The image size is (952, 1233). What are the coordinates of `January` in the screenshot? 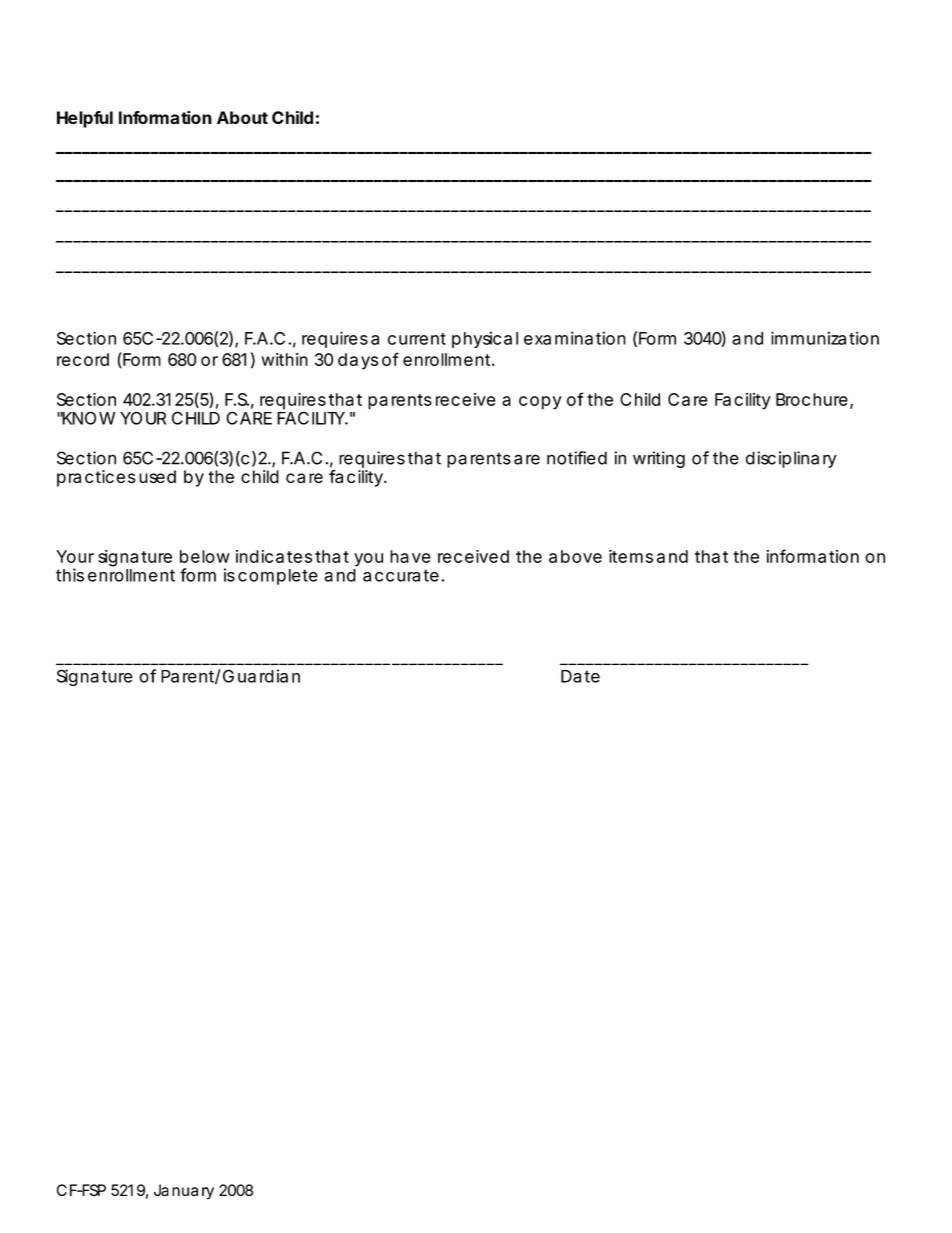 It's located at (184, 1192).
